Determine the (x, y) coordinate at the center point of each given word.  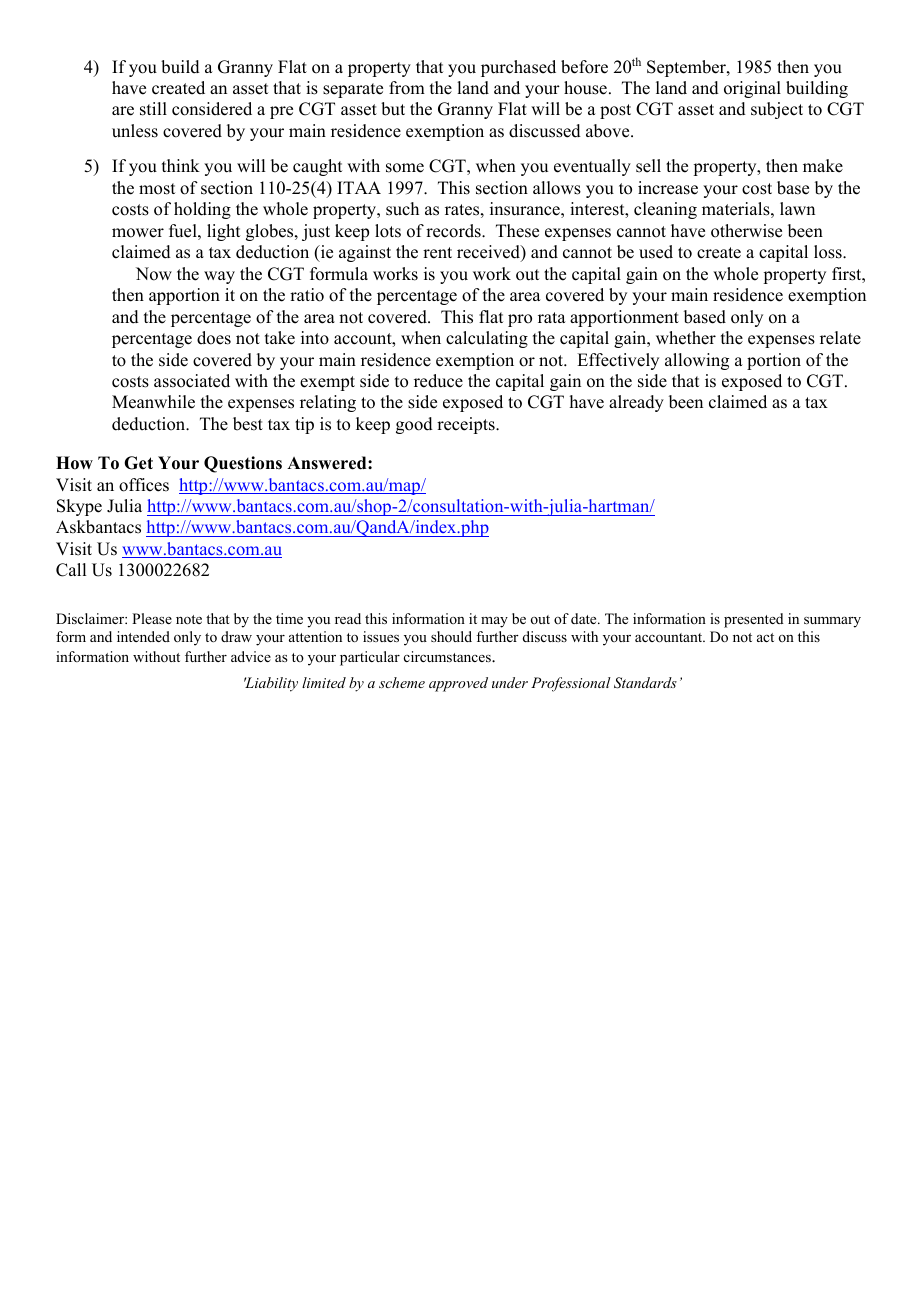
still (153, 109)
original (752, 89)
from (407, 88)
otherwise (746, 231)
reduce (438, 381)
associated (192, 381)
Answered (328, 463)
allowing (697, 361)
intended (143, 636)
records (454, 231)
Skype (79, 507)
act (765, 637)
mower (138, 233)
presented (754, 620)
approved (458, 684)
